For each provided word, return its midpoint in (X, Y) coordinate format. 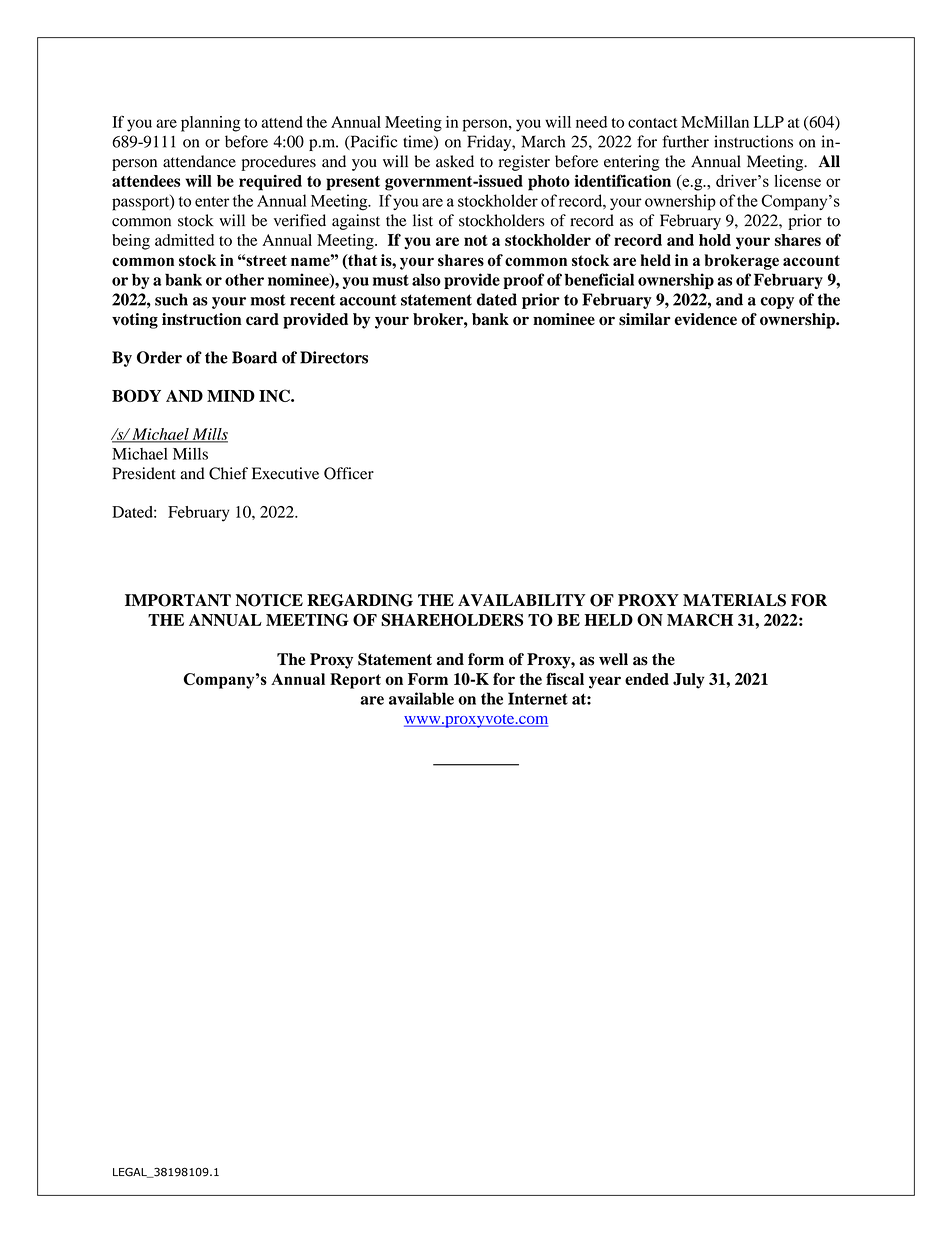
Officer (349, 473)
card (262, 319)
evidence (706, 319)
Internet (538, 698)
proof (523, 281)
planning (211, 124)
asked (455, 161)
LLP (769, 122)
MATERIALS (734, 600)
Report (355, 681)
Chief (228, 473)
